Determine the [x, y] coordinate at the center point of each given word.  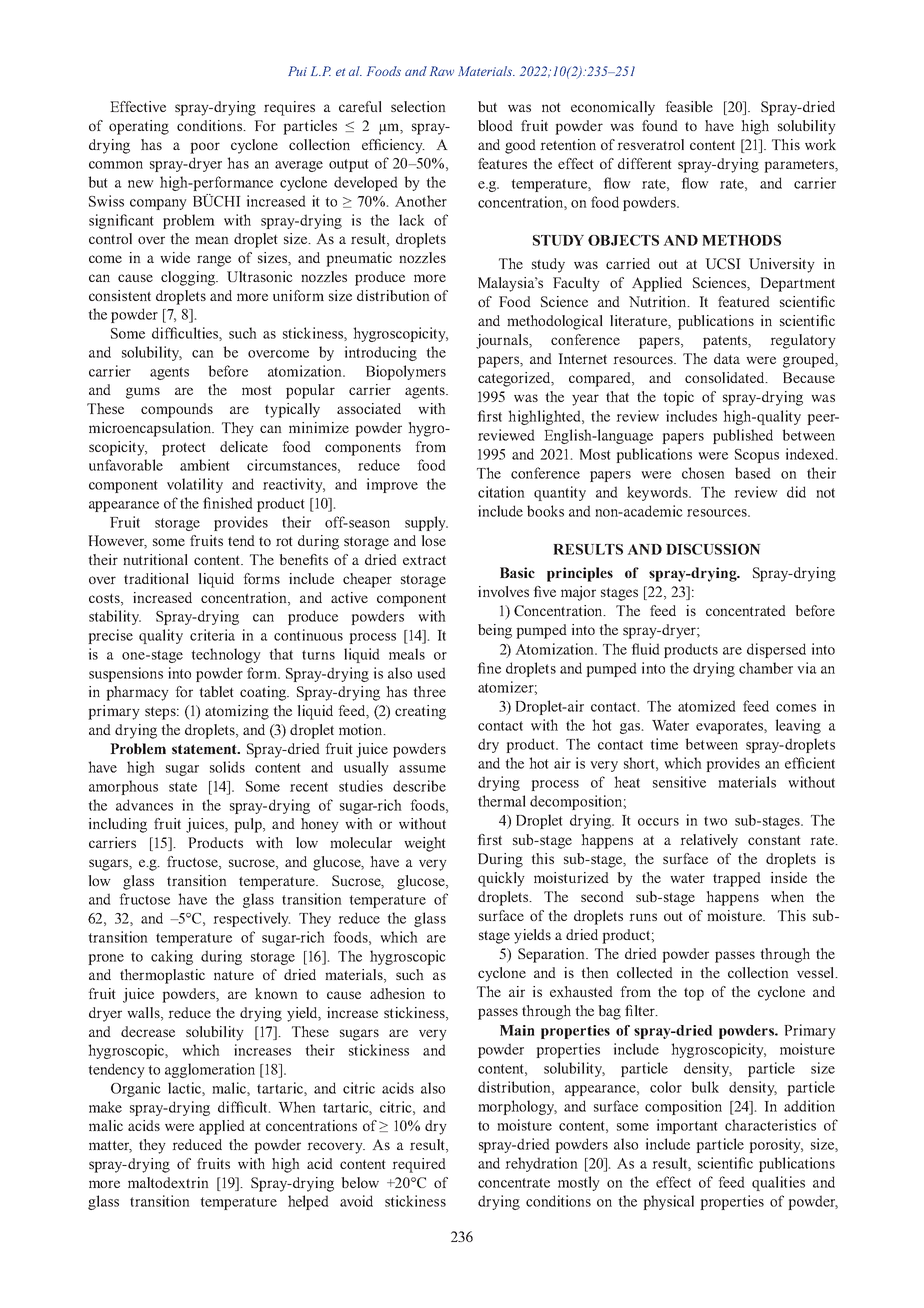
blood [495, 125]
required [419, 1165]
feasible [689, 106]
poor [205, 148]
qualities [778, 1183]
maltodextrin [168, 1182]
